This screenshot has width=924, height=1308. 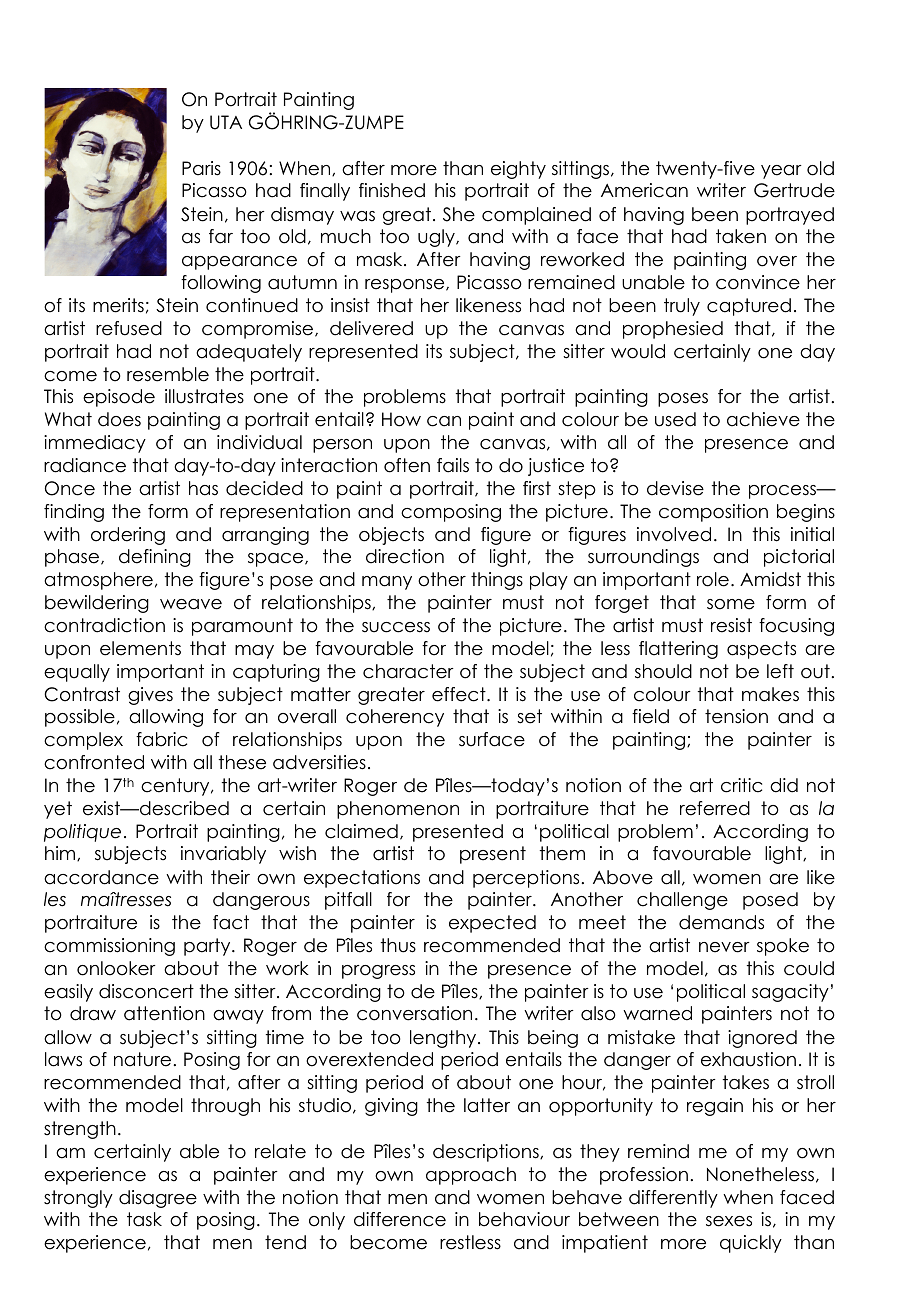 What do you see at coordinates (392, 190) in the screenshot?
I see `finished` at bounding box center [392, 190].
